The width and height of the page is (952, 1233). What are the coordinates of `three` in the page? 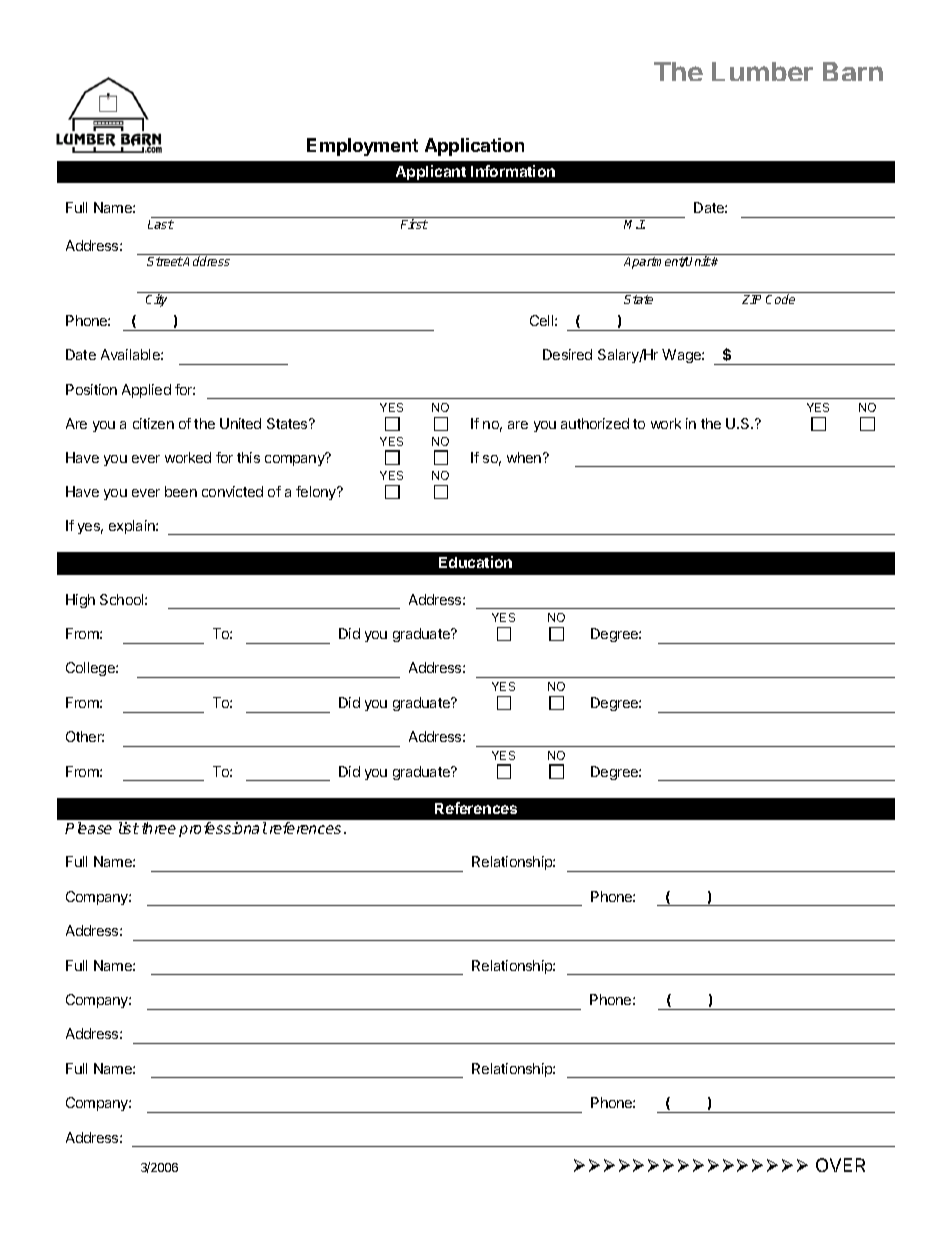 It's located at (159, 828).
